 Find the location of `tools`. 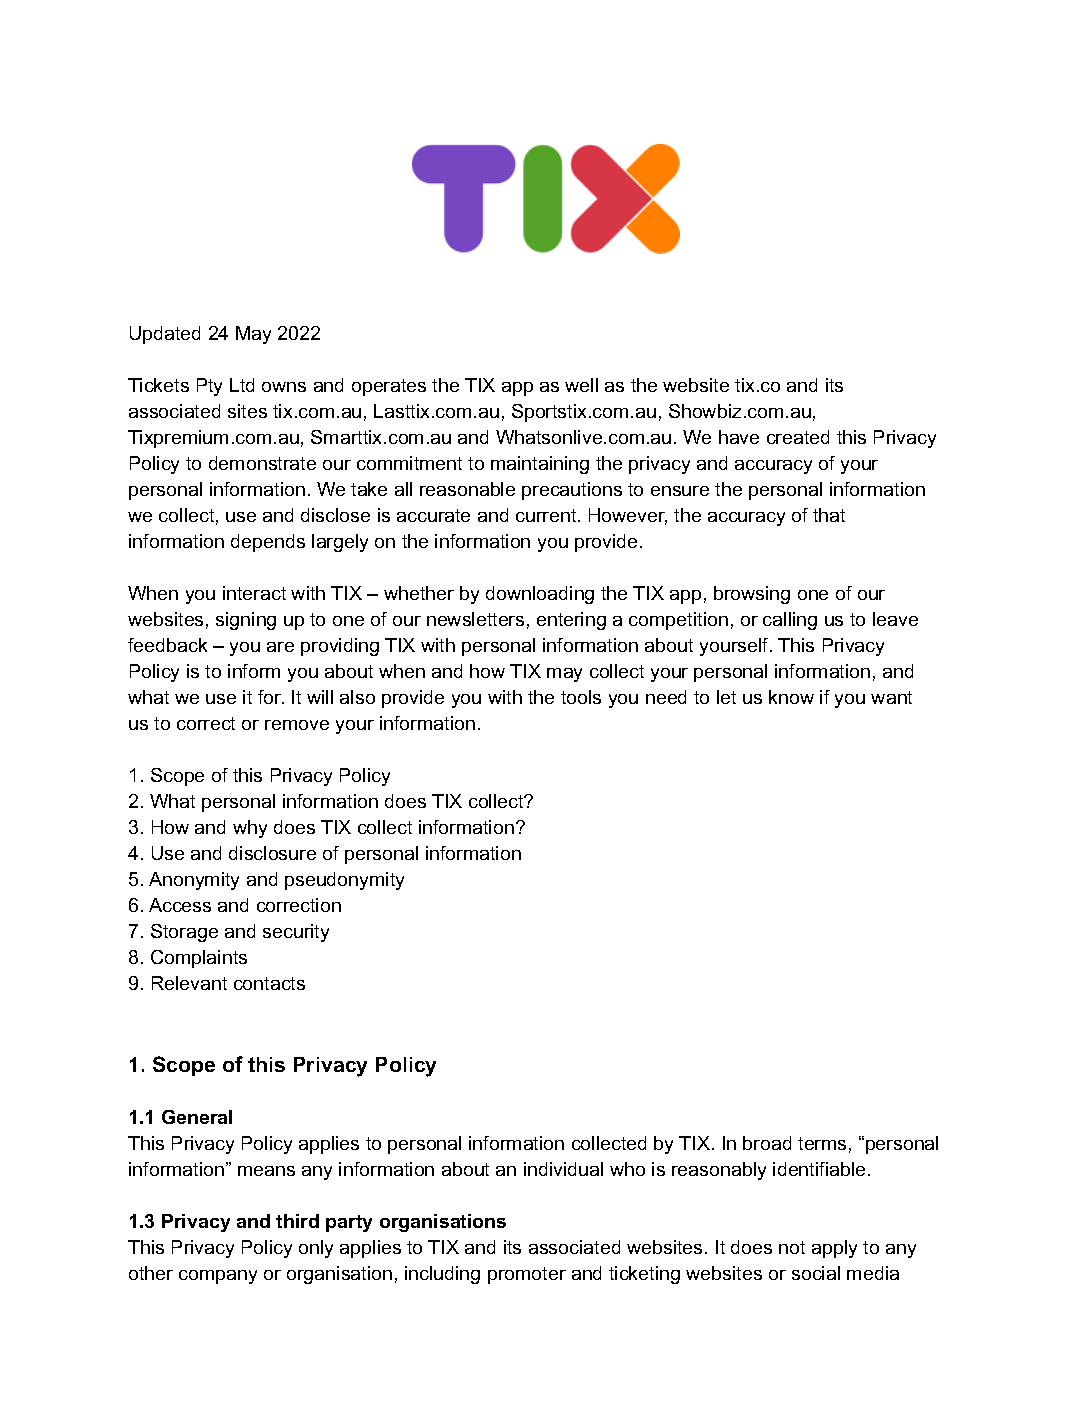

tools is located at coordinates (581, 697).
